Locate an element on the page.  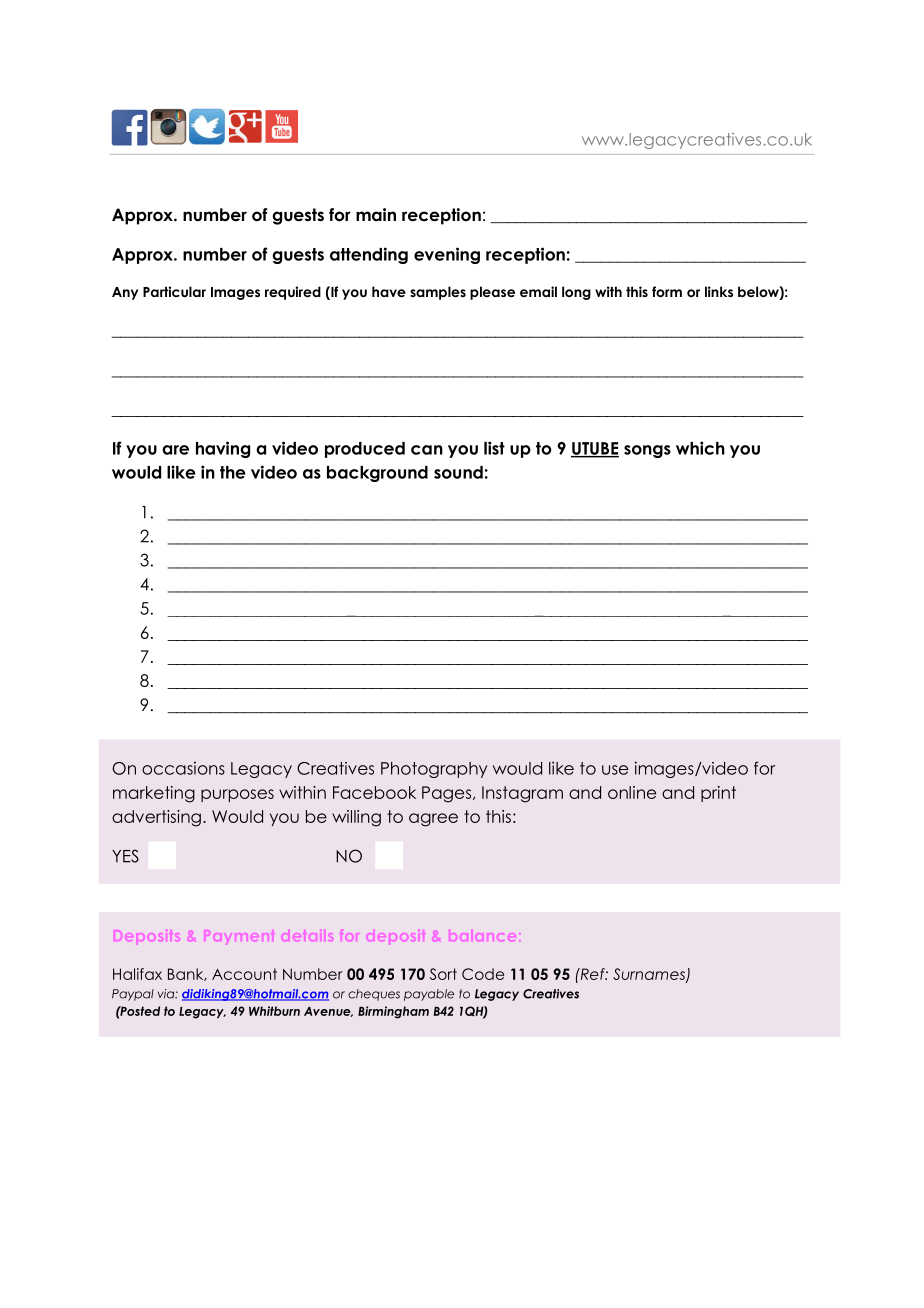
can is located at coordinates (427, 450).
